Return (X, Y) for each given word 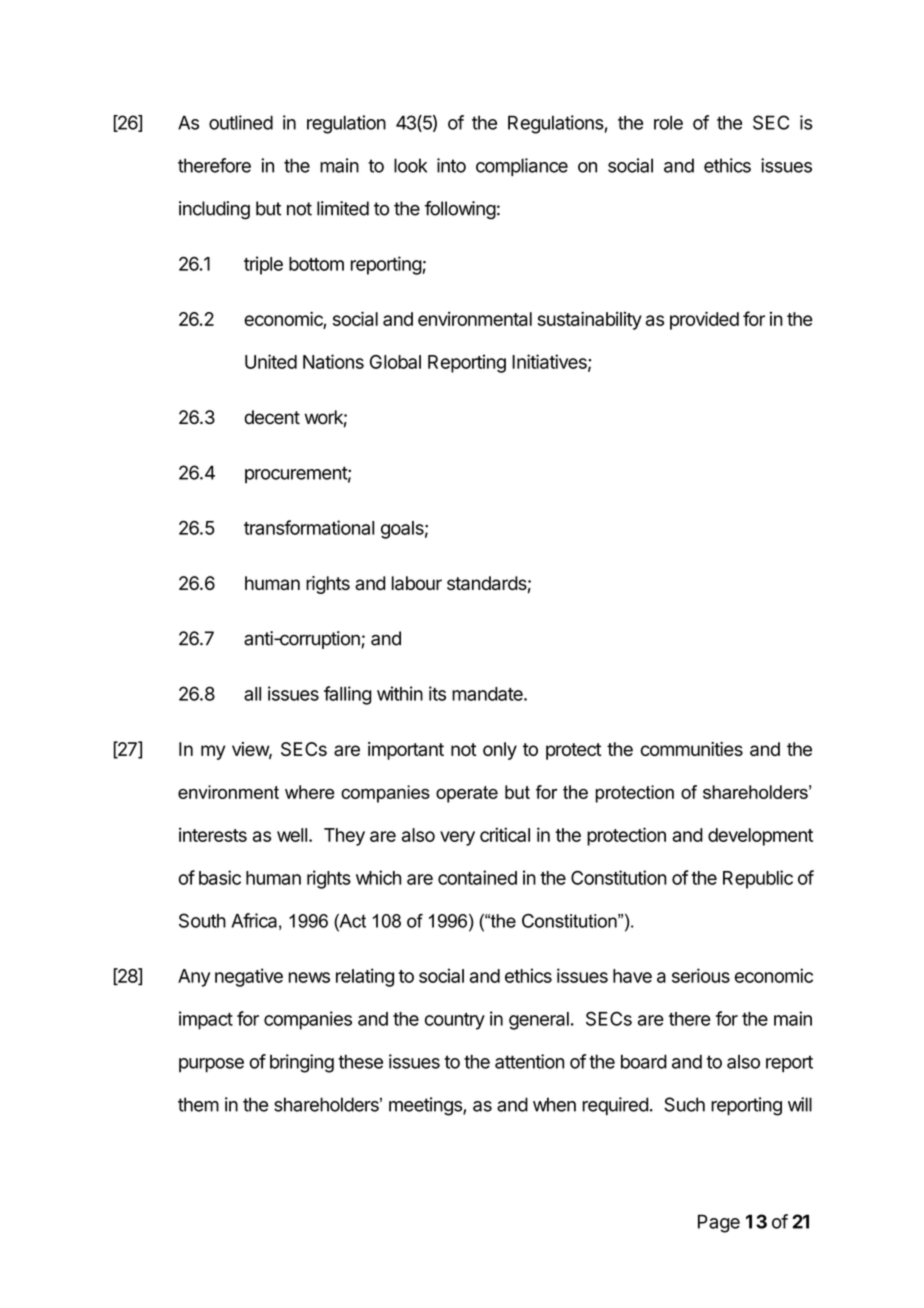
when (554, 1104)
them (198, 1104)
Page (719, 1223)
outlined (241, 122)
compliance (522, 167)
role (668, 122)
